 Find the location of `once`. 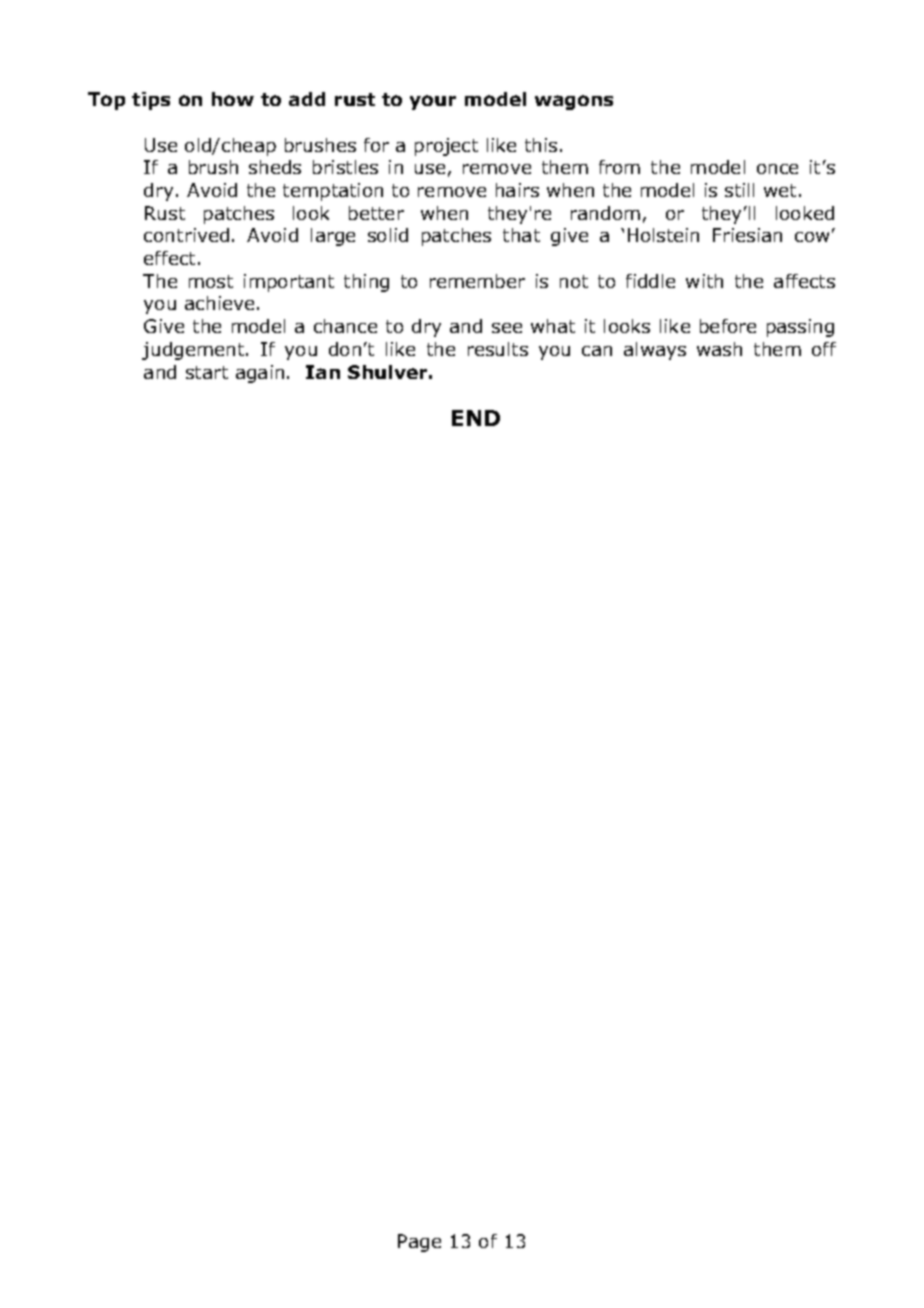

once is located at coordinates (777, 169).
